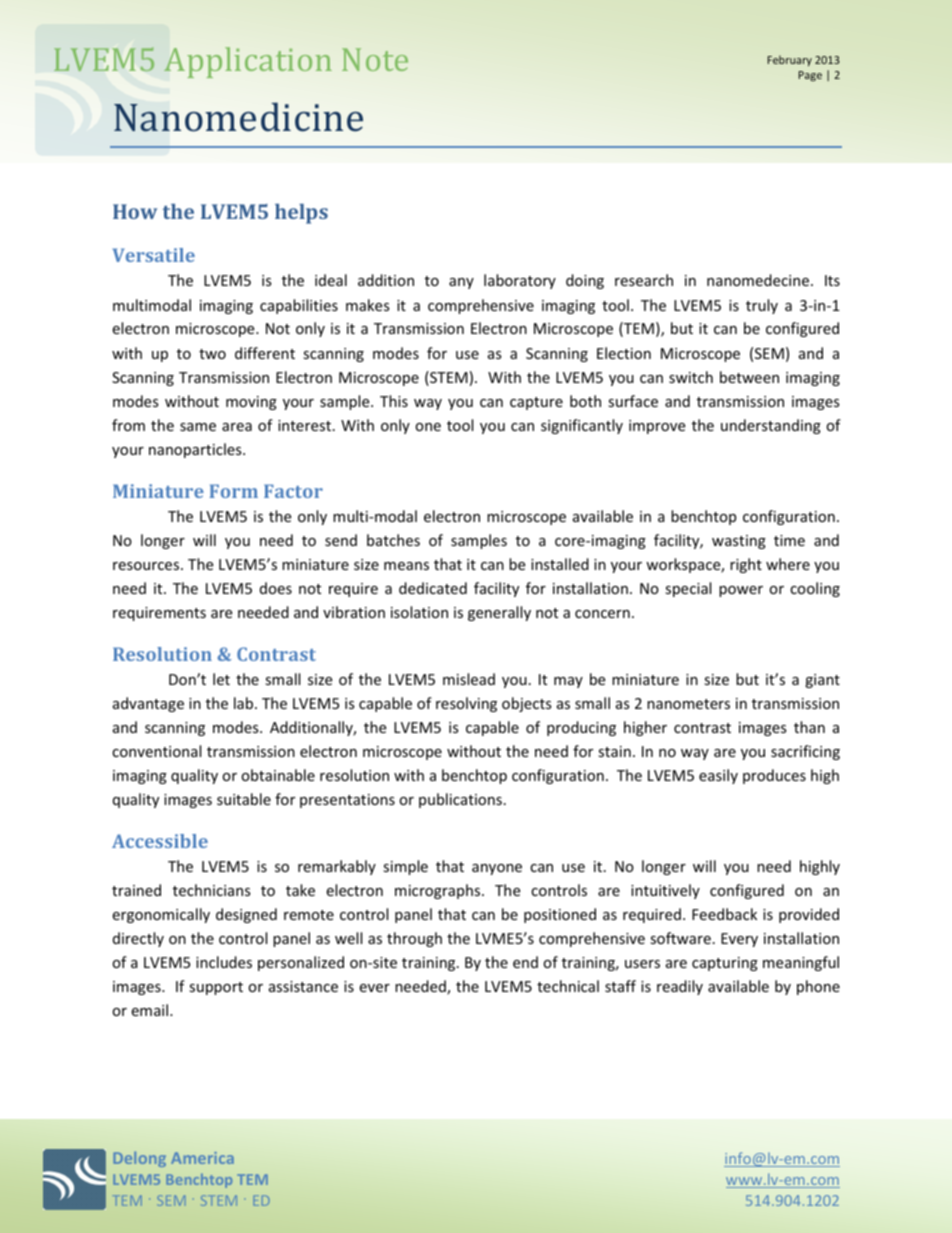 The height and width of the image is (1233, 952). Describe the element at coordinates (741, 591) in the image. I see `power` at that location.
